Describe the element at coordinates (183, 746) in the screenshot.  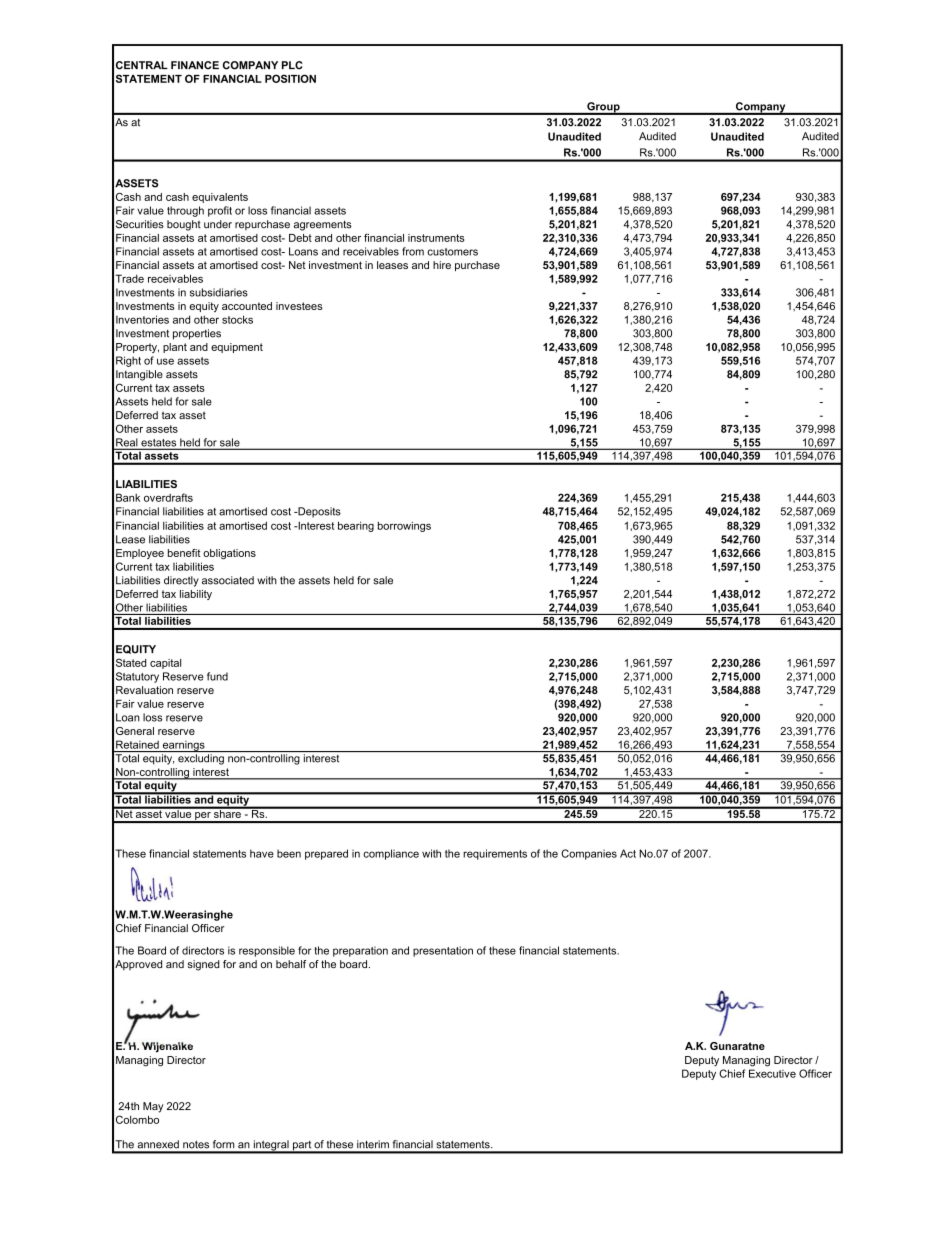
I see `earnings` at that location.
